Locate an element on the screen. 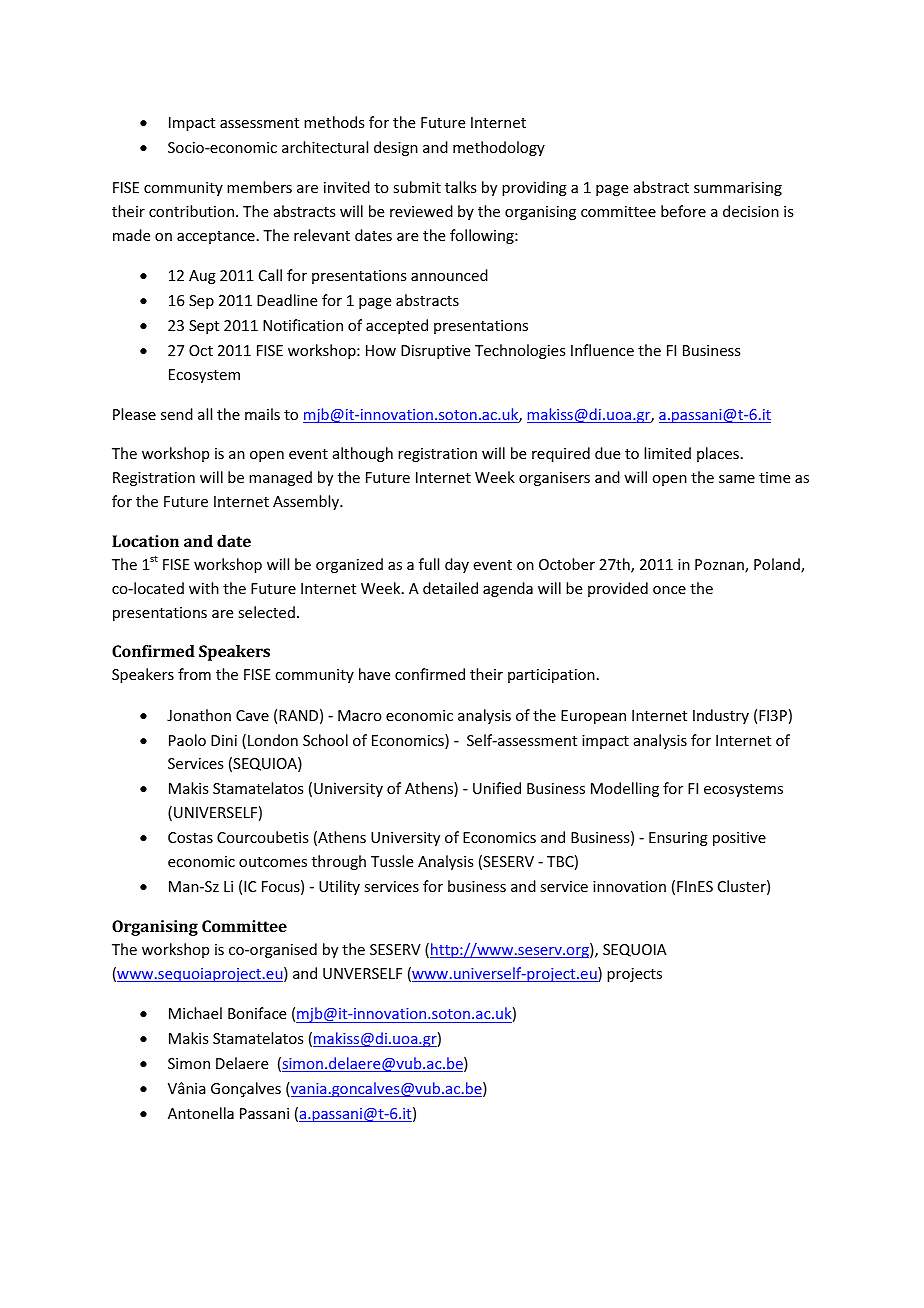  members is located at coordinates (259, 187).
